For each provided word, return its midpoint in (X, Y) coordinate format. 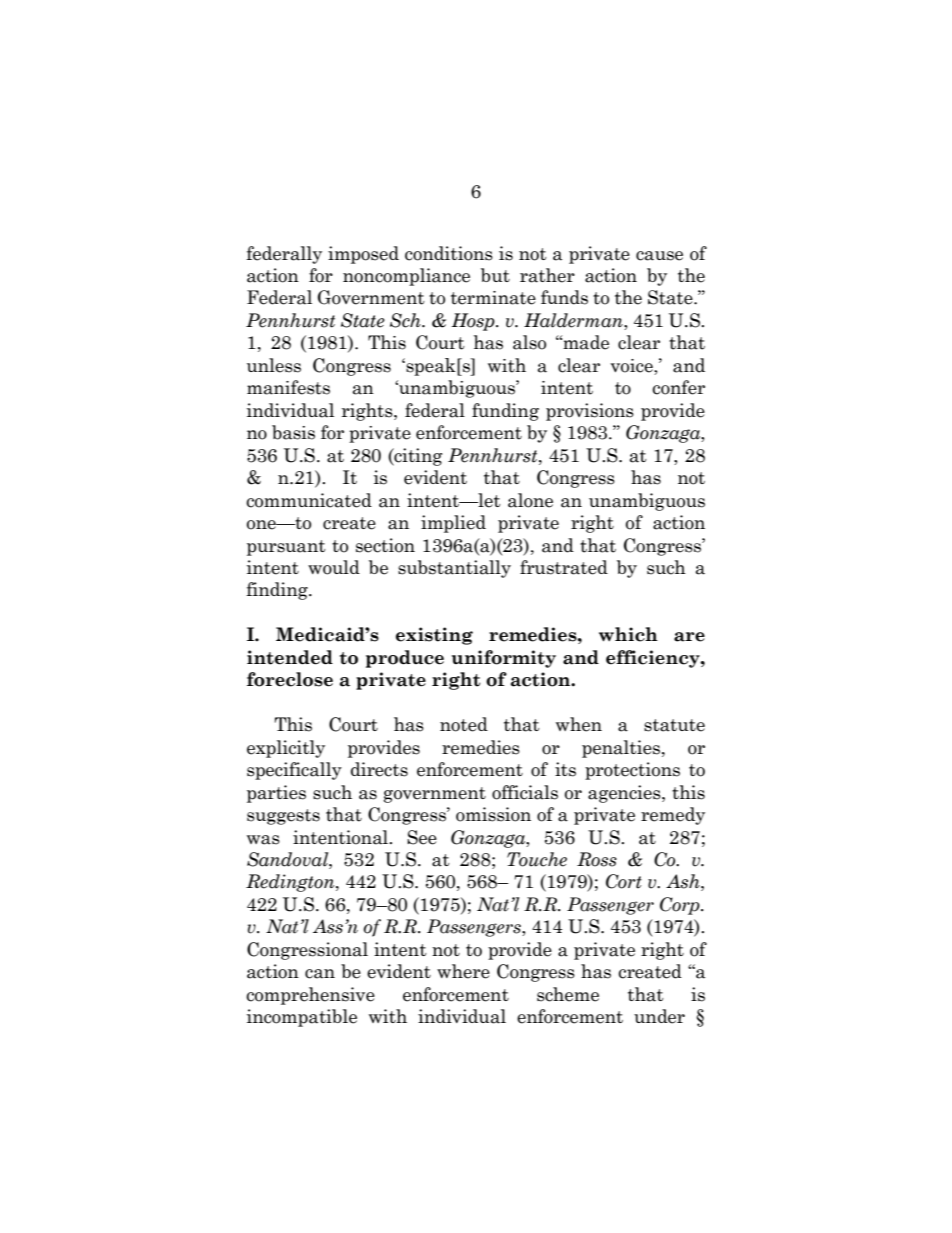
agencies (625, 794)
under (659, 1016)
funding (505, 412)
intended (290, 657)
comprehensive (310, 996)
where (463, 971)
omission (493, 814)
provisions (590, 412)
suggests (283, 817)
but (495, 275)
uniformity (504, 659)
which (628, 634)
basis (293, 432)
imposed (363, 255)
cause (659, 256)
